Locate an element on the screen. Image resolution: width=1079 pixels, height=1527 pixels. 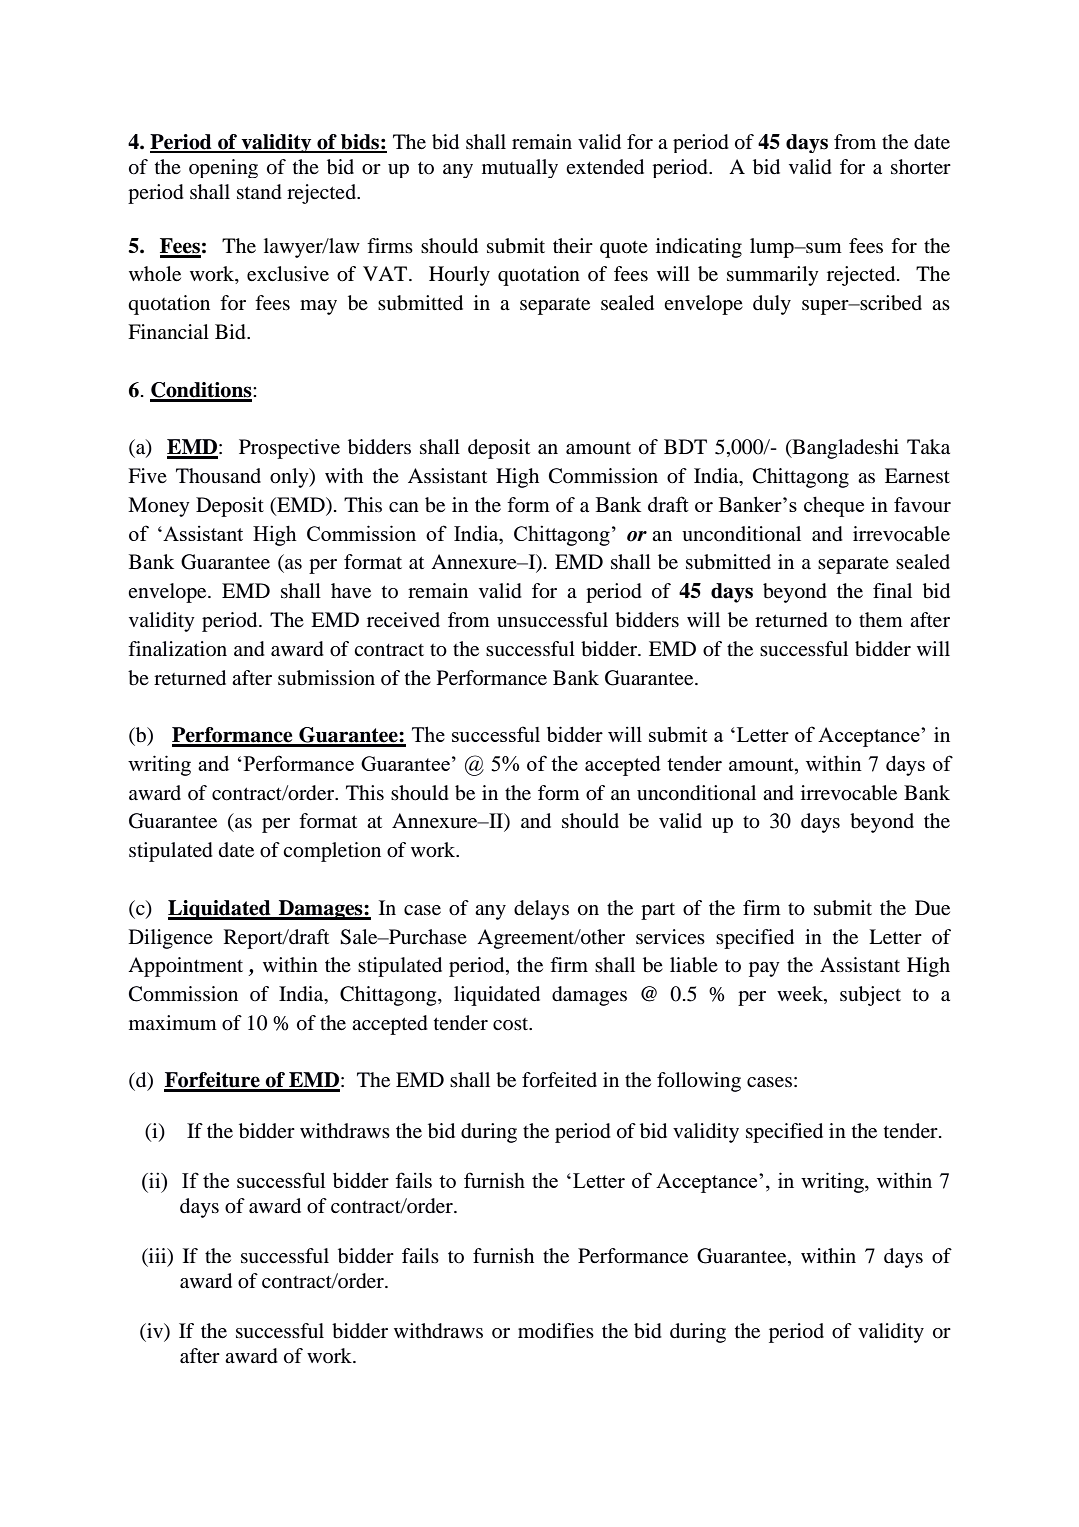
have is located at coordinates (351, 590).
